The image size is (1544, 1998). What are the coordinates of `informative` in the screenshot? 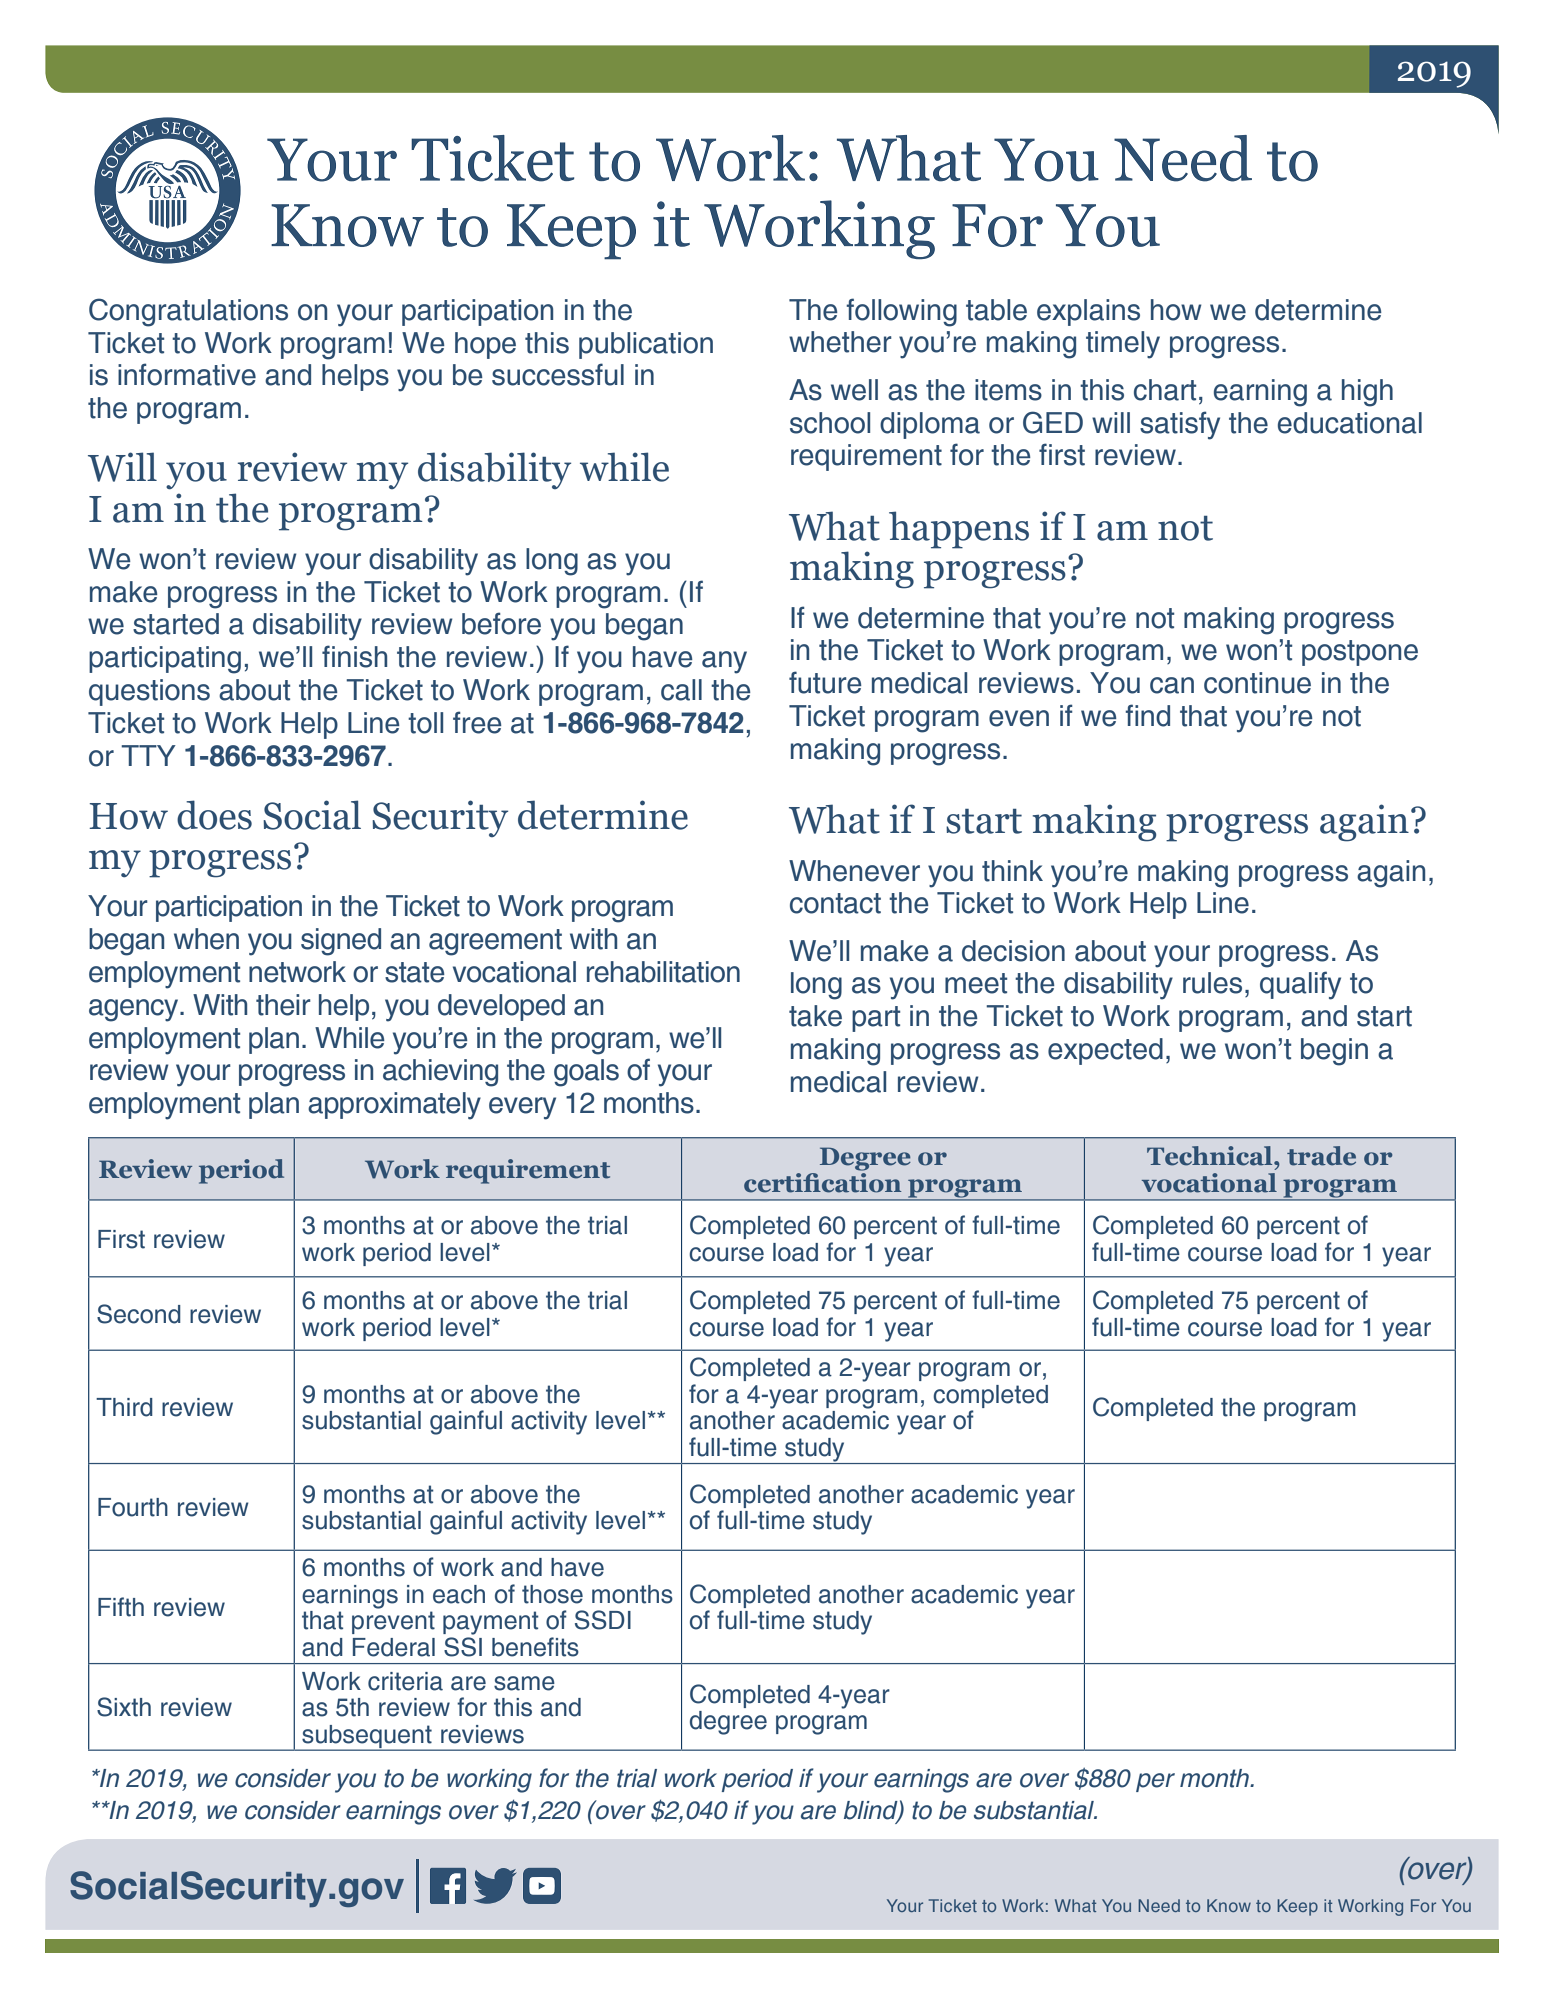 It's located at (187, 374).
